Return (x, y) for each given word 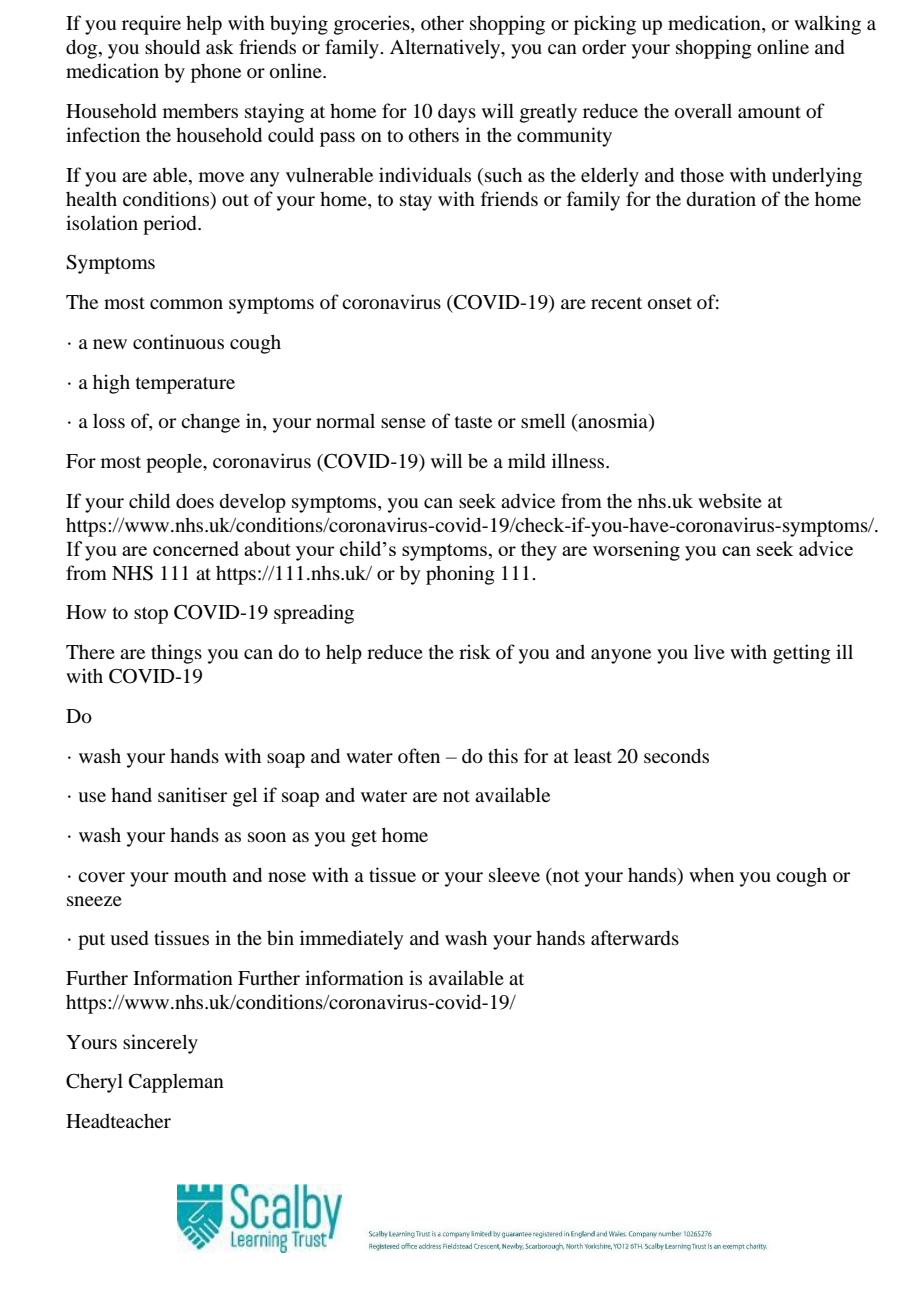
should (172, 46)
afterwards (635, 937)
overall (703, 110)
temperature (185, 385)
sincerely (160, 1044)
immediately (351, 940)
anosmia (614, 422)
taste (473, 422)
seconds (676, 755)
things (176, 654)
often (419, 755)
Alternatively (446, 49)
